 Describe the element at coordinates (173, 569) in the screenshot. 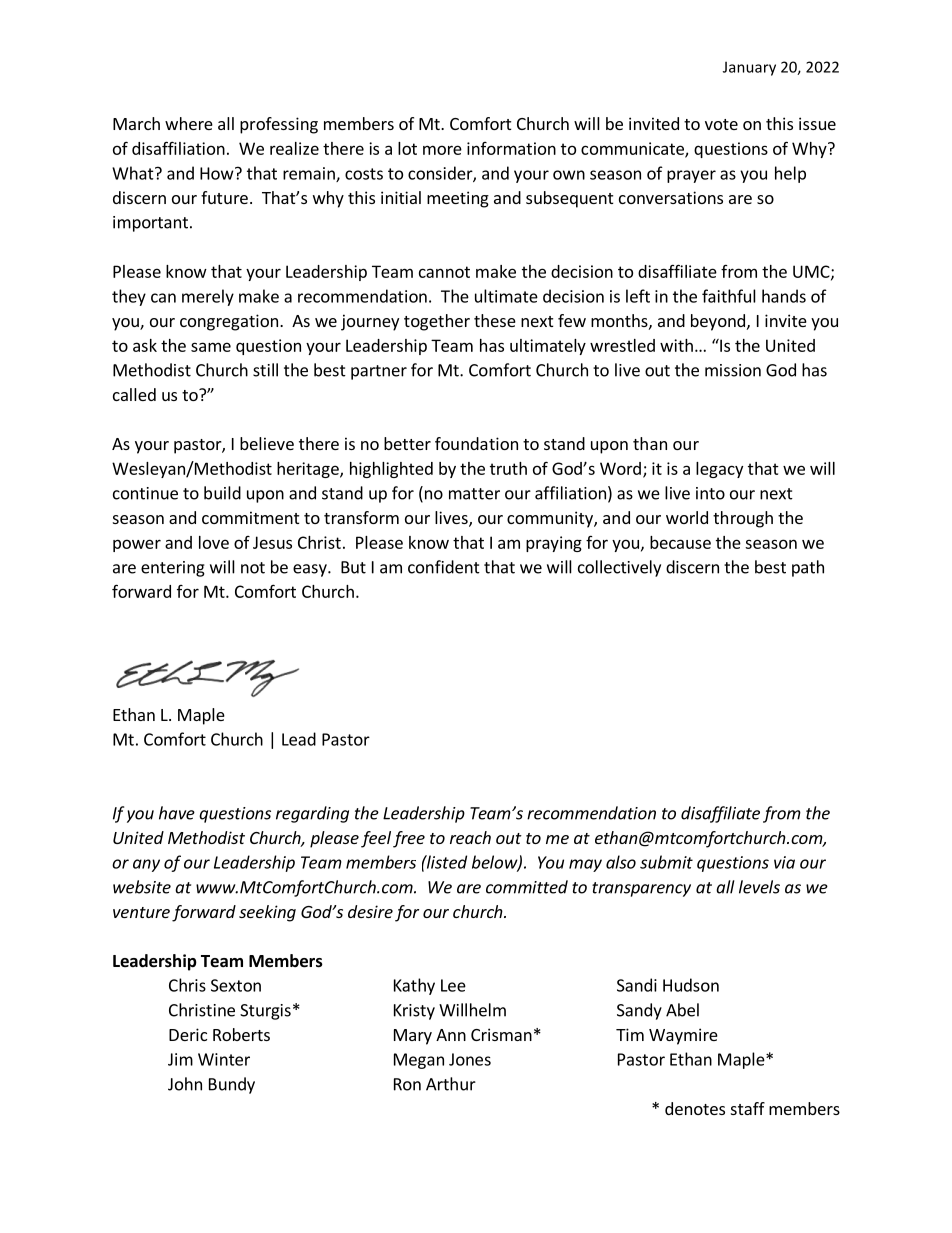

I see `entering` at that location.
